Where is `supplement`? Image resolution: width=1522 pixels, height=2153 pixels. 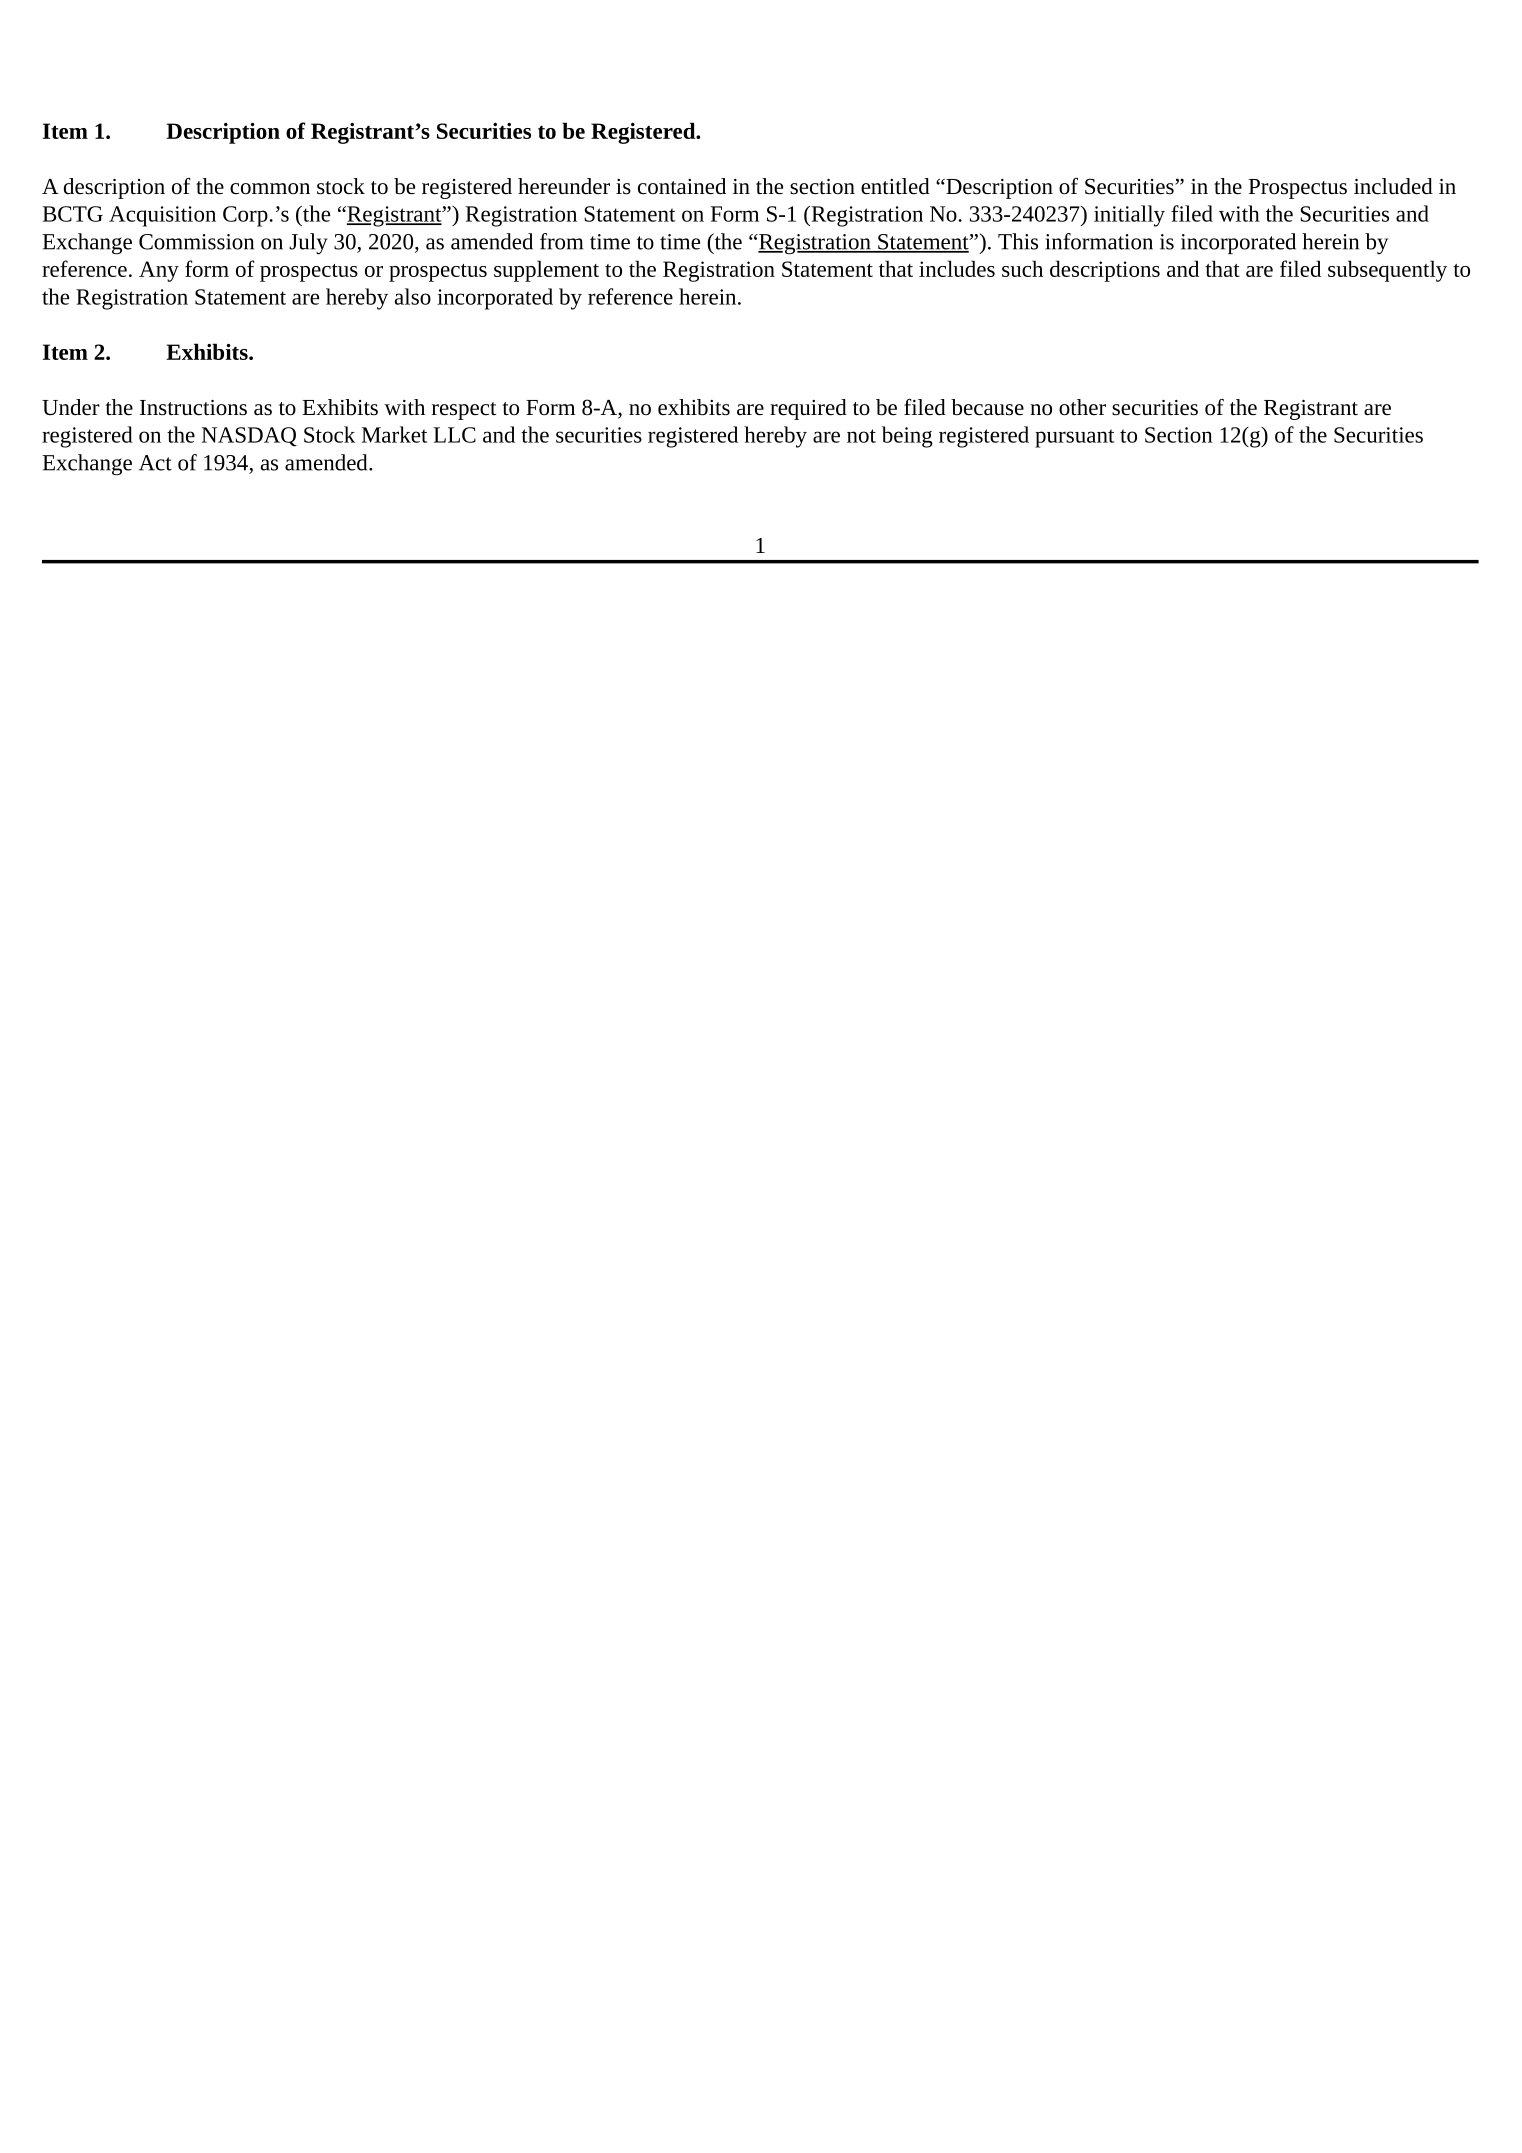
supplement is located at coordinates (546, 271).
